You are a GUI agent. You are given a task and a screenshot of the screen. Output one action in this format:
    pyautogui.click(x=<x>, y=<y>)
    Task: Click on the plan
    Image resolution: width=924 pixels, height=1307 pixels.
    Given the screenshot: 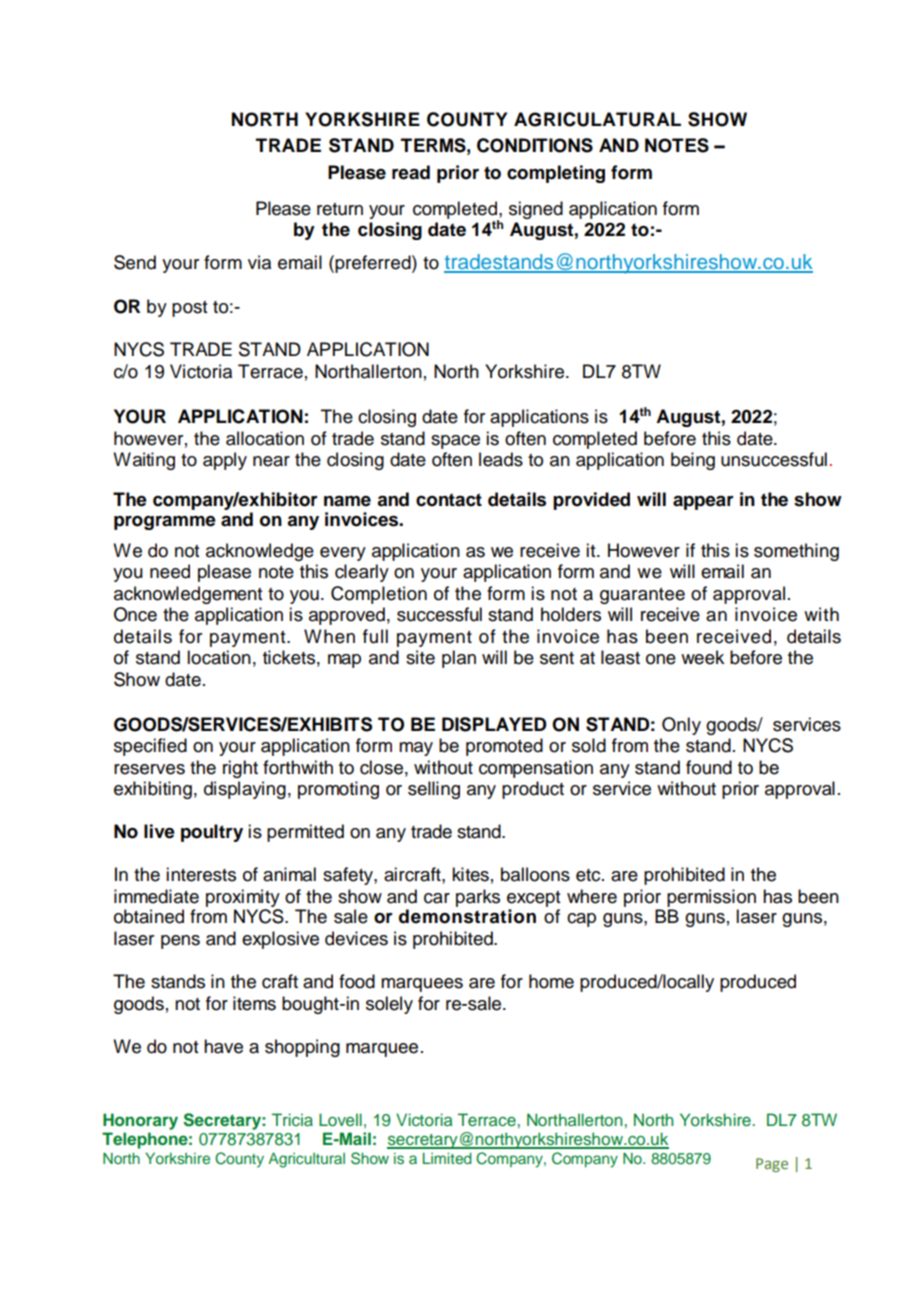 What is the action you would take?
    pyautogui.click(x=459, y=659)
